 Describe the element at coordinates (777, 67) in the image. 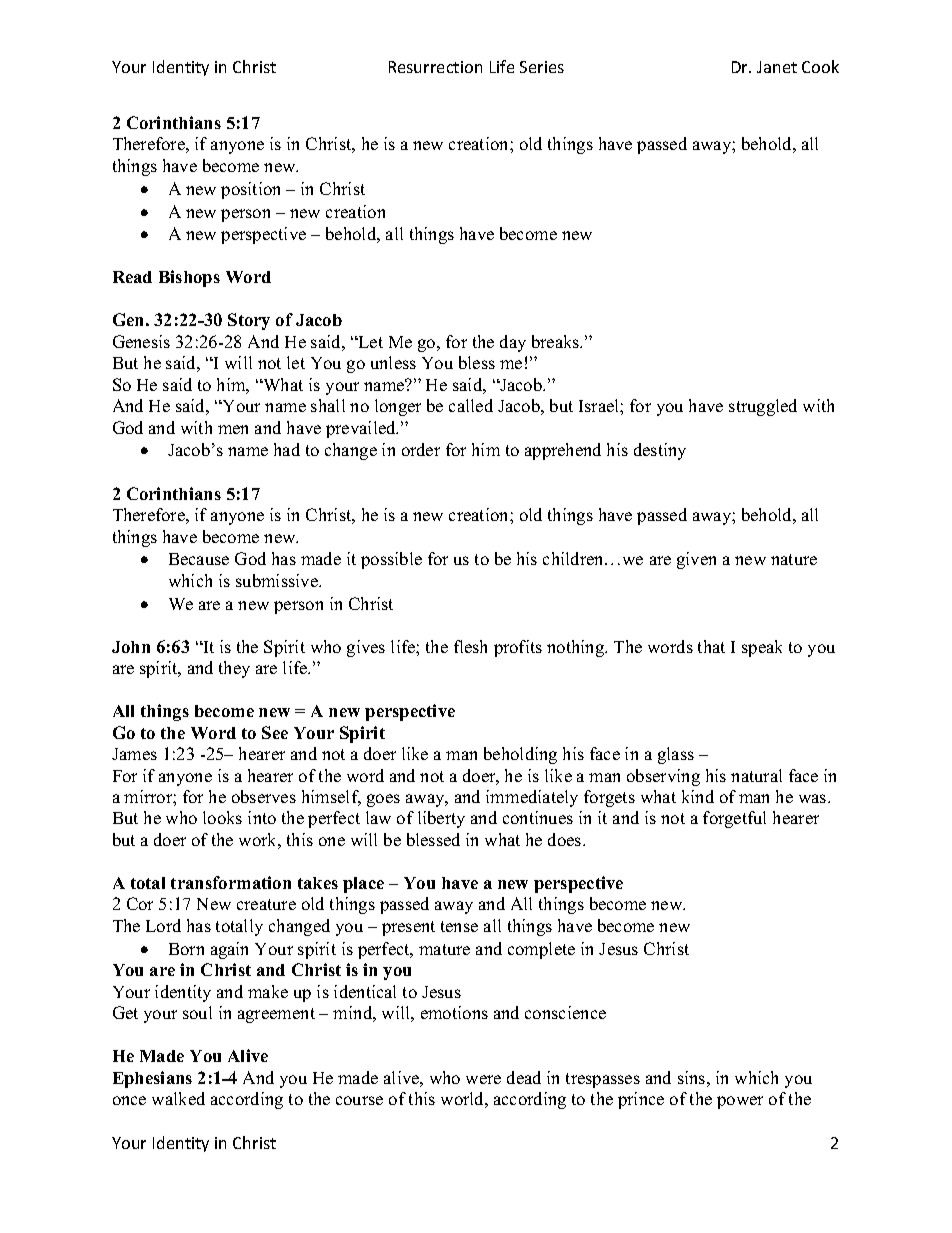

I see `Janet` at that location.
